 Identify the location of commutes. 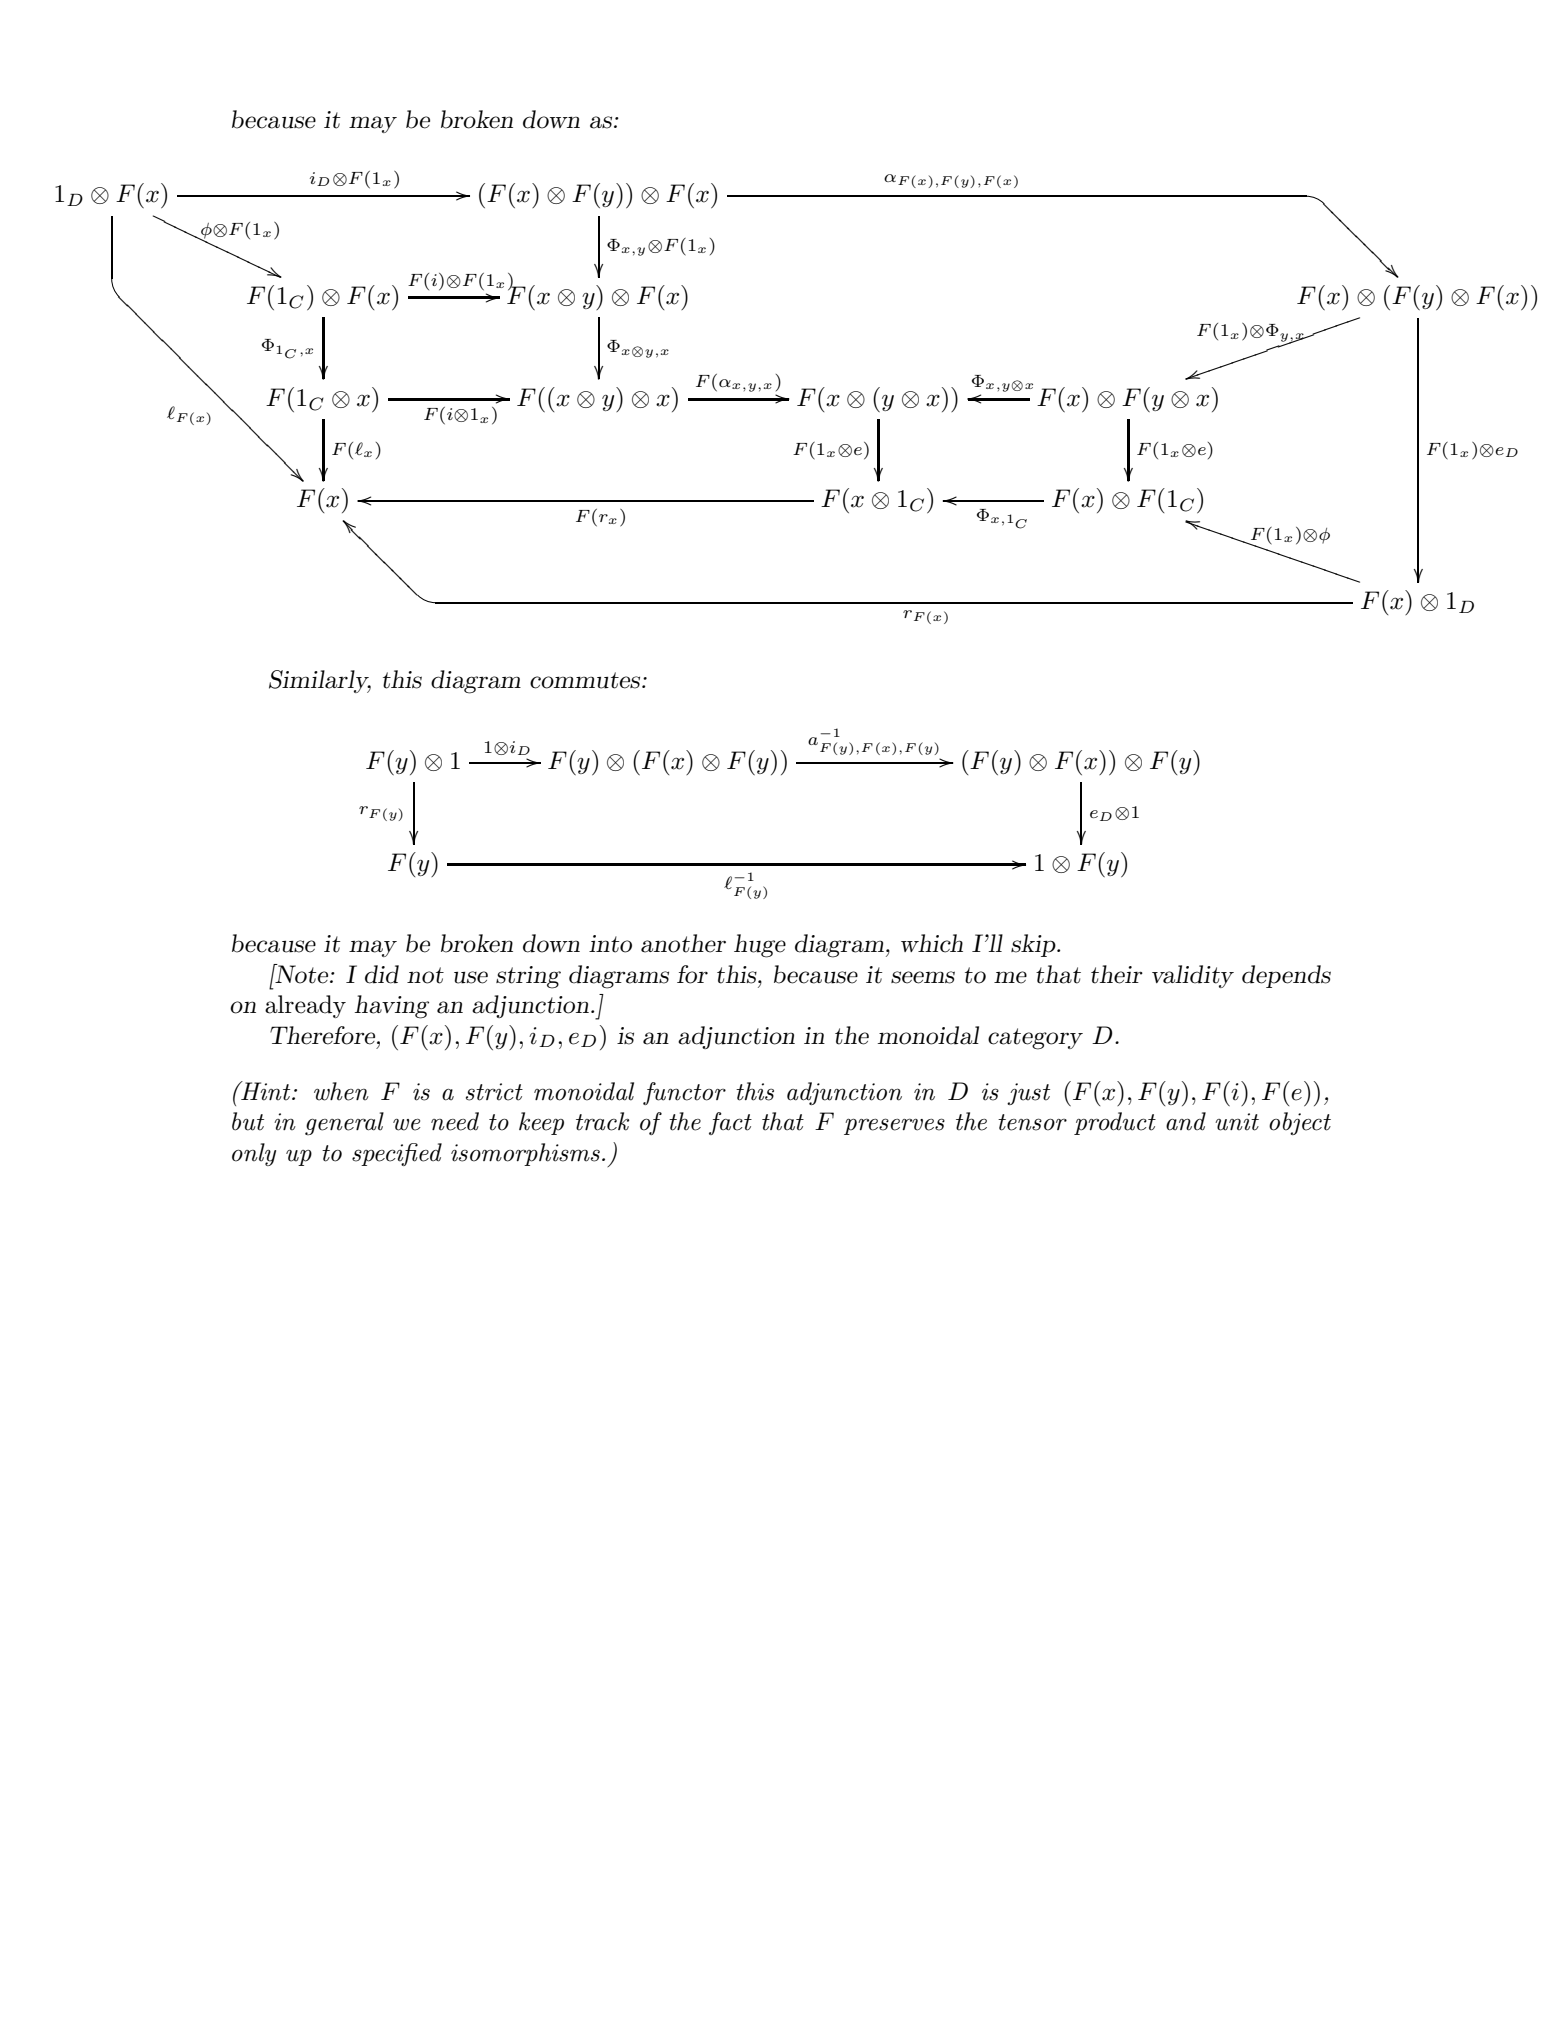
(586, 680).
